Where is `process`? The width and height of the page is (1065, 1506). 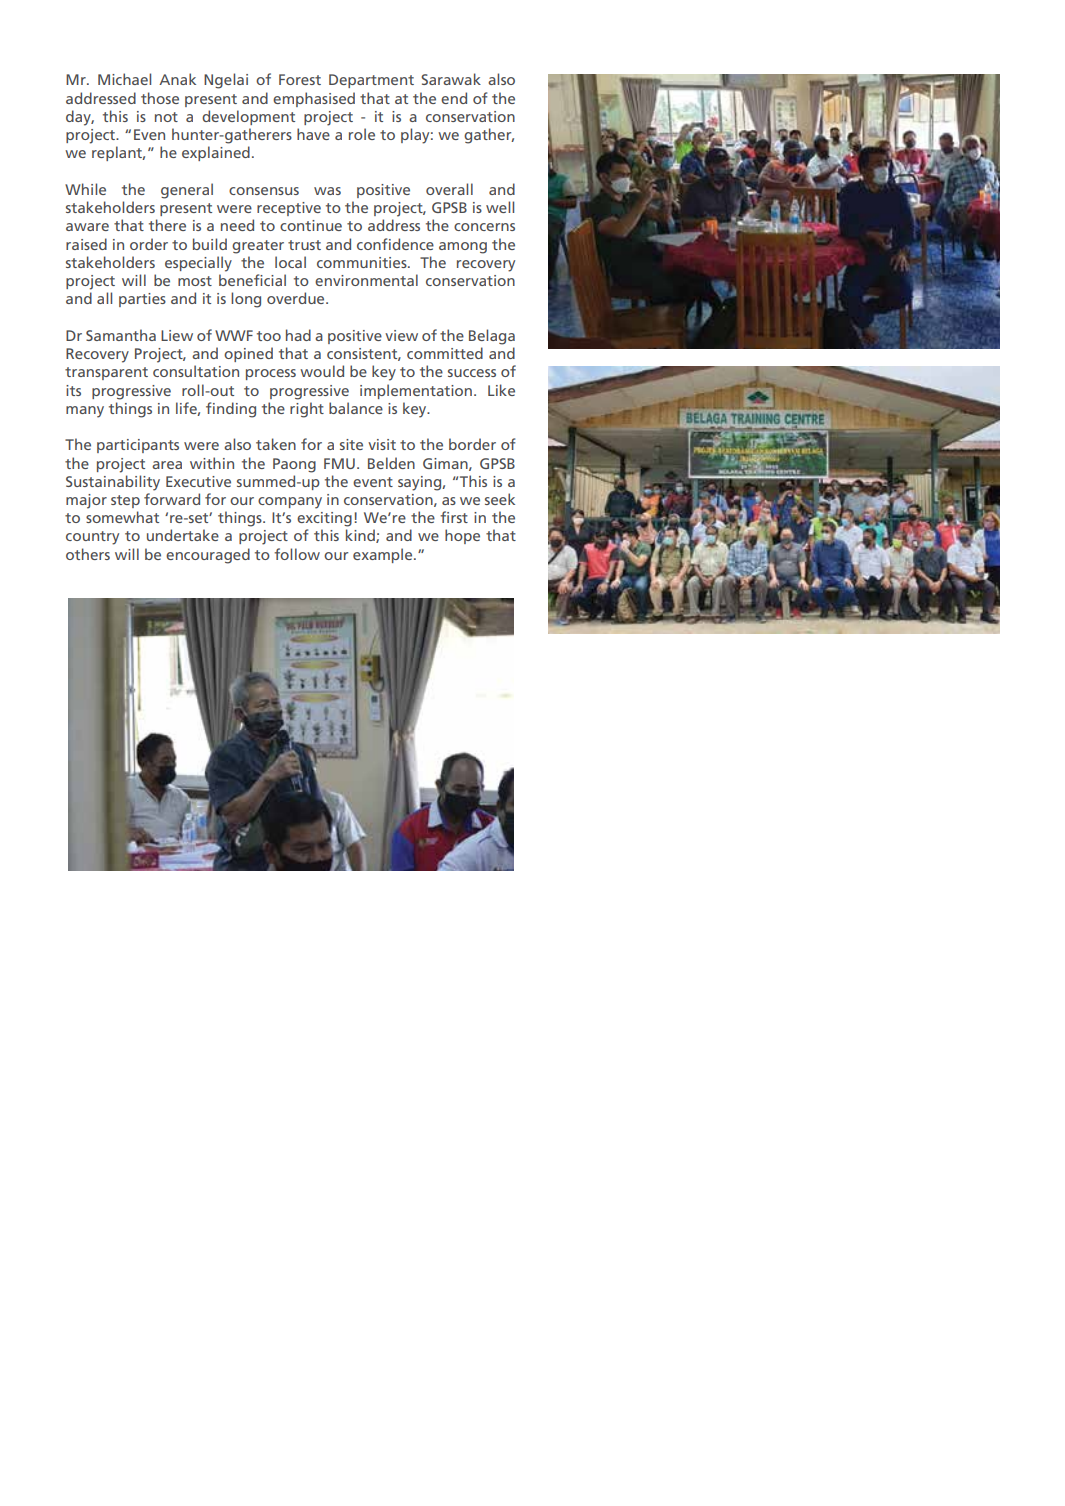
process is located at coordinates (271, 374).
